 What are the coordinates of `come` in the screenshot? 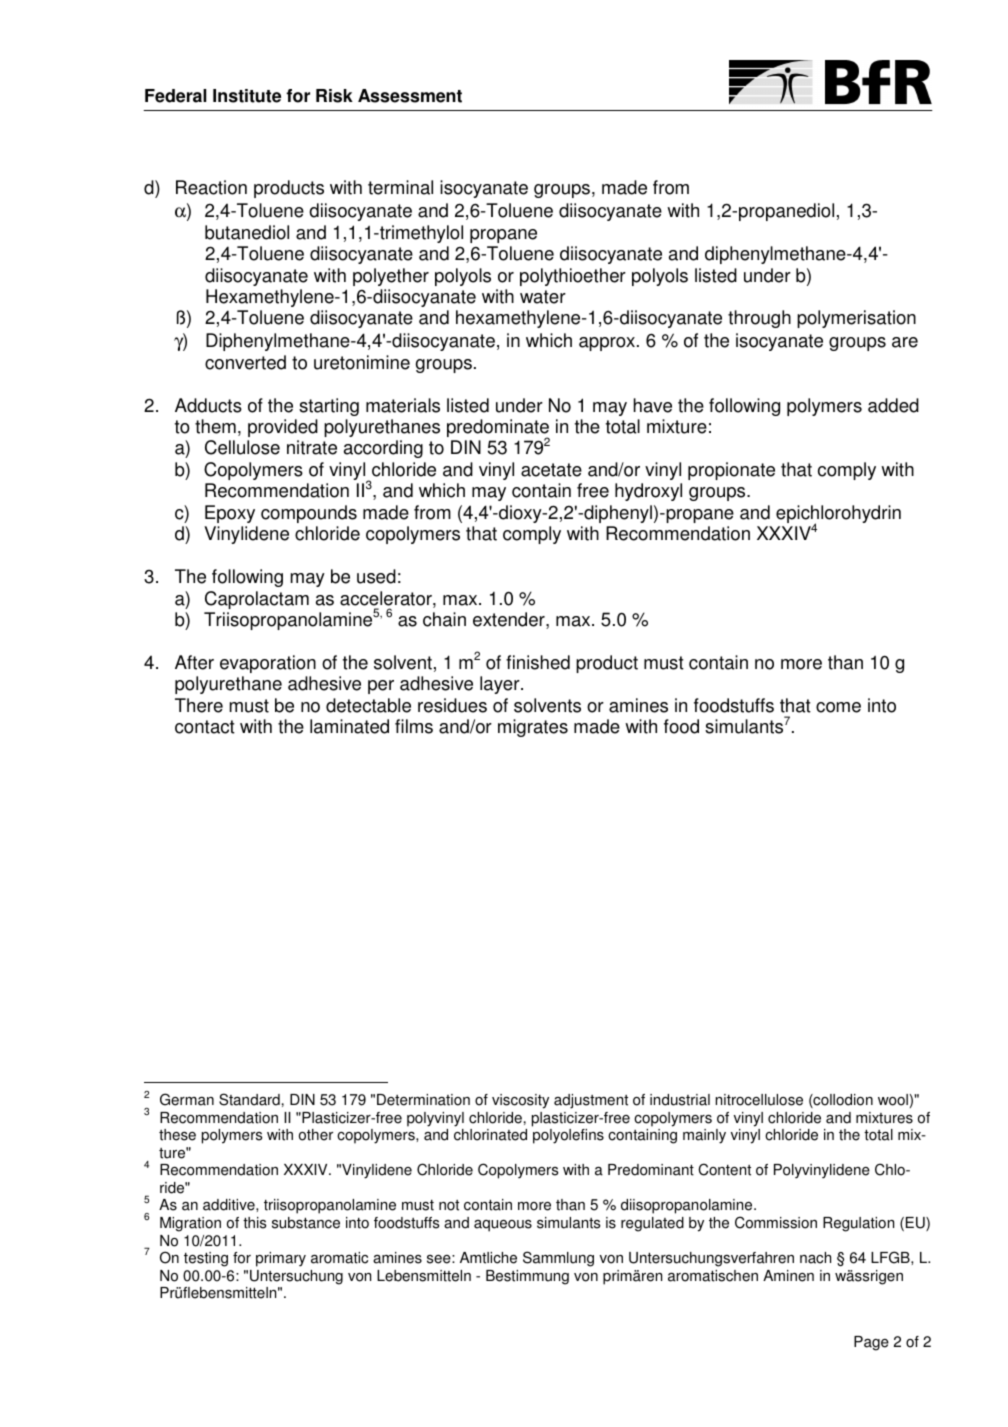 It's located at (838, 707).
